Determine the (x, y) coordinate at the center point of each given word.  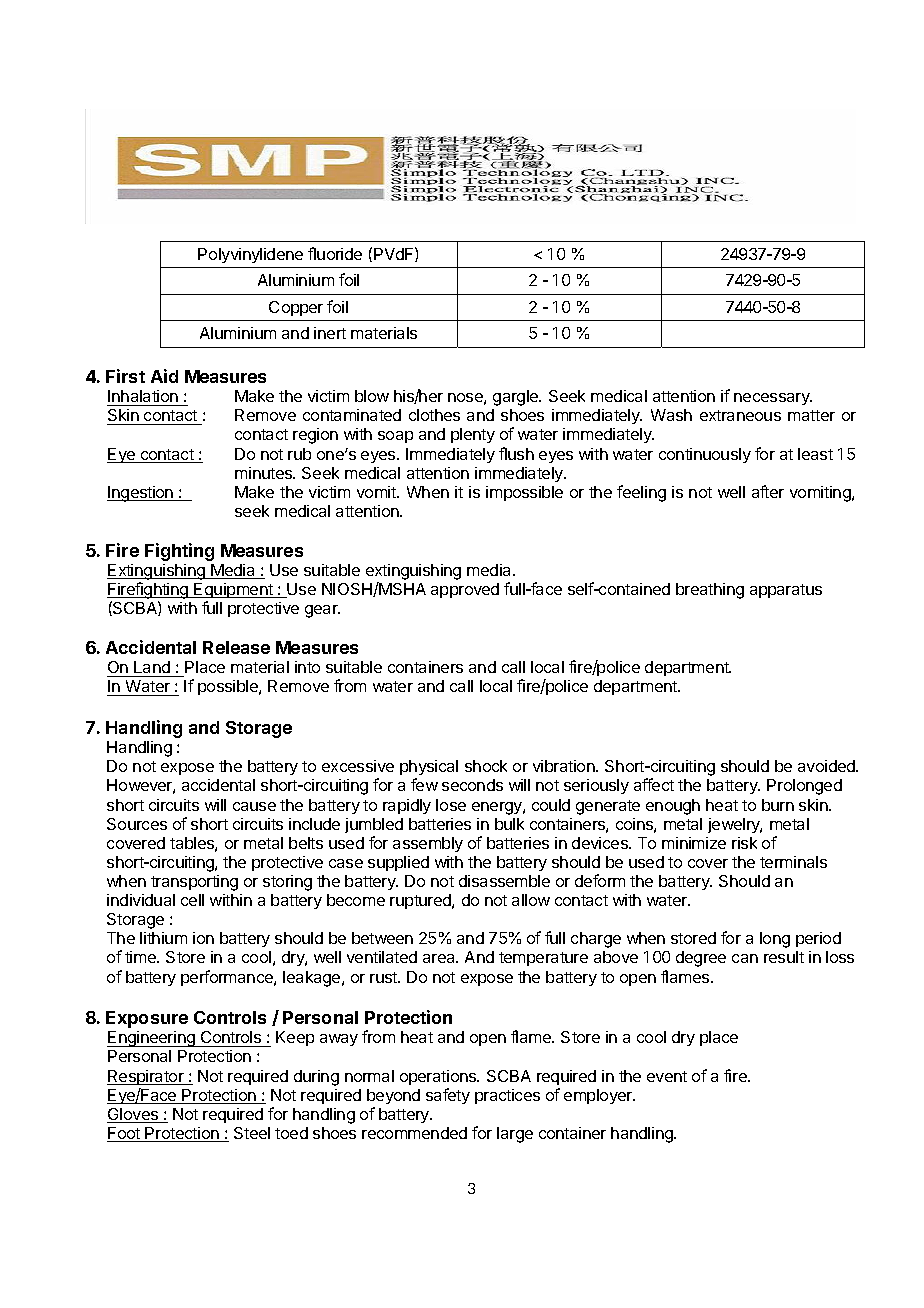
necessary (773, 399)
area (440, 958)
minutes (265, 473)
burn (778, 805)
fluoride (335, 253)
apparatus (786, 591)
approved (465, 590)
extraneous (740, 415)
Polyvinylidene (250, 255)
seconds (472, 785)
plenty (473, 435)
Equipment (234, 590)
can (745, 958)
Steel (252, 1133)
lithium (163, 938)
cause (254, 806)
